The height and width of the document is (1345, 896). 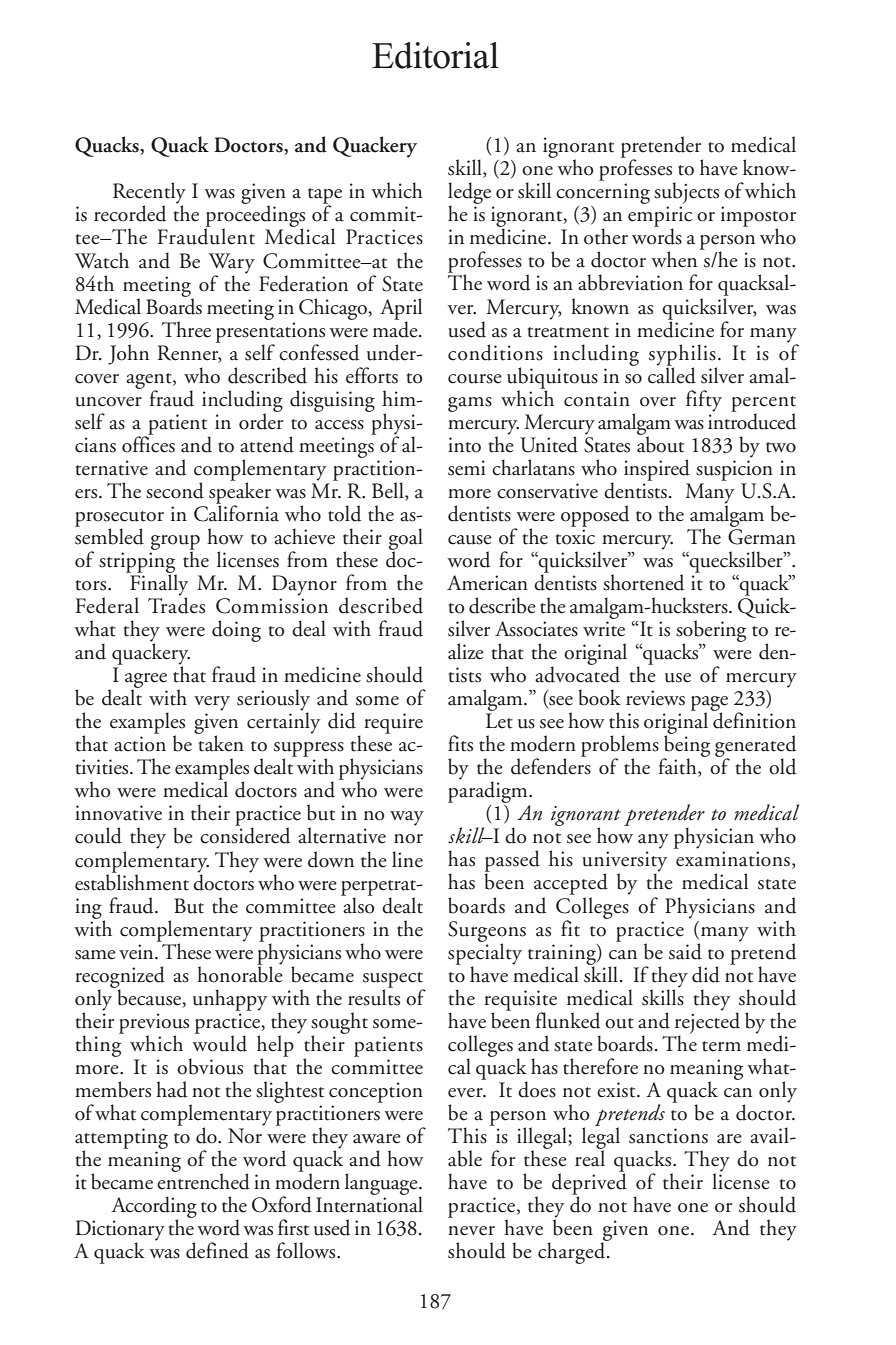 What do you see at coordinates (146, 682) in the document?
I see `agree` at bounding box center [146, 682].
